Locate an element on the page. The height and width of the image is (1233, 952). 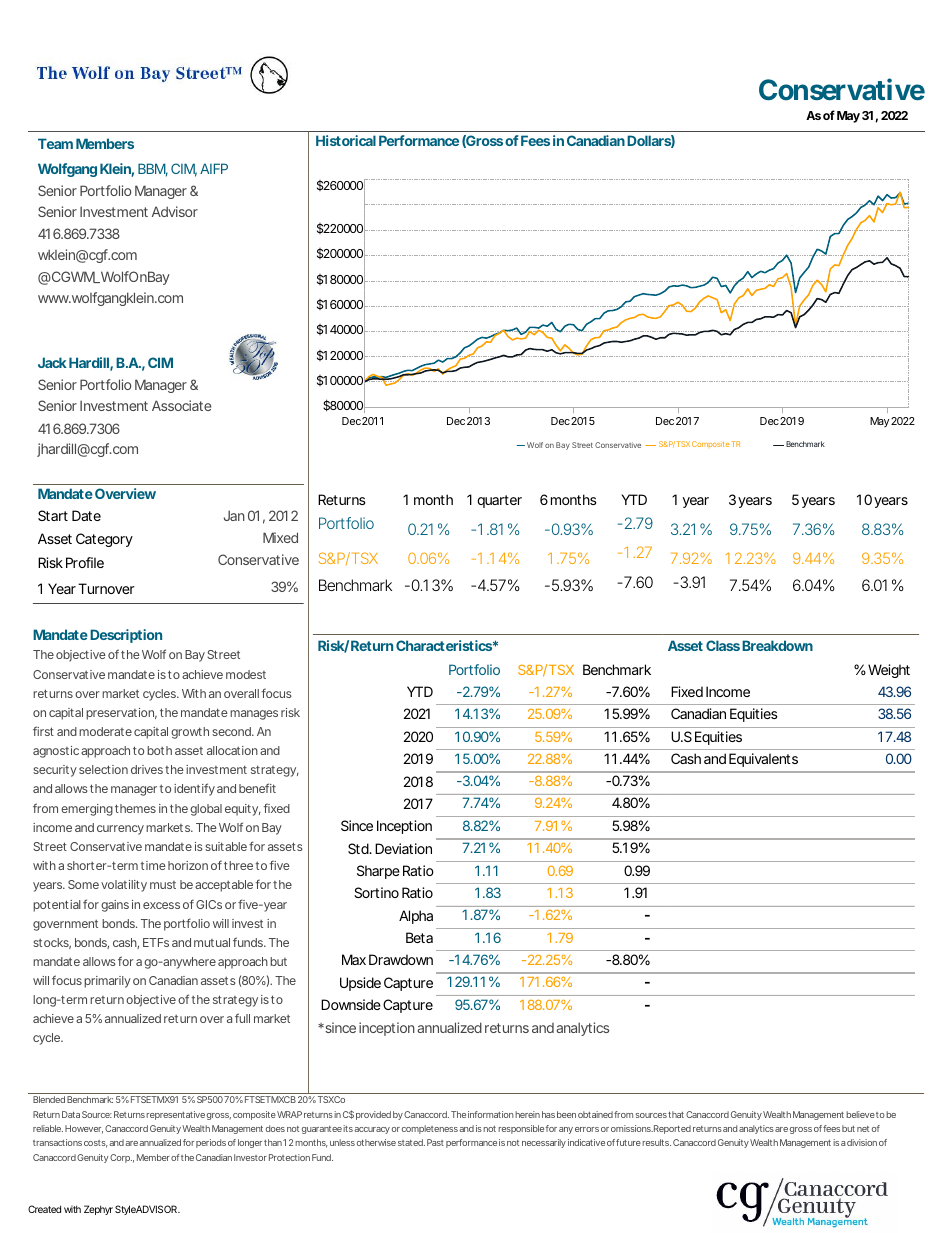
BBM is located at coordinates (153, 170).
